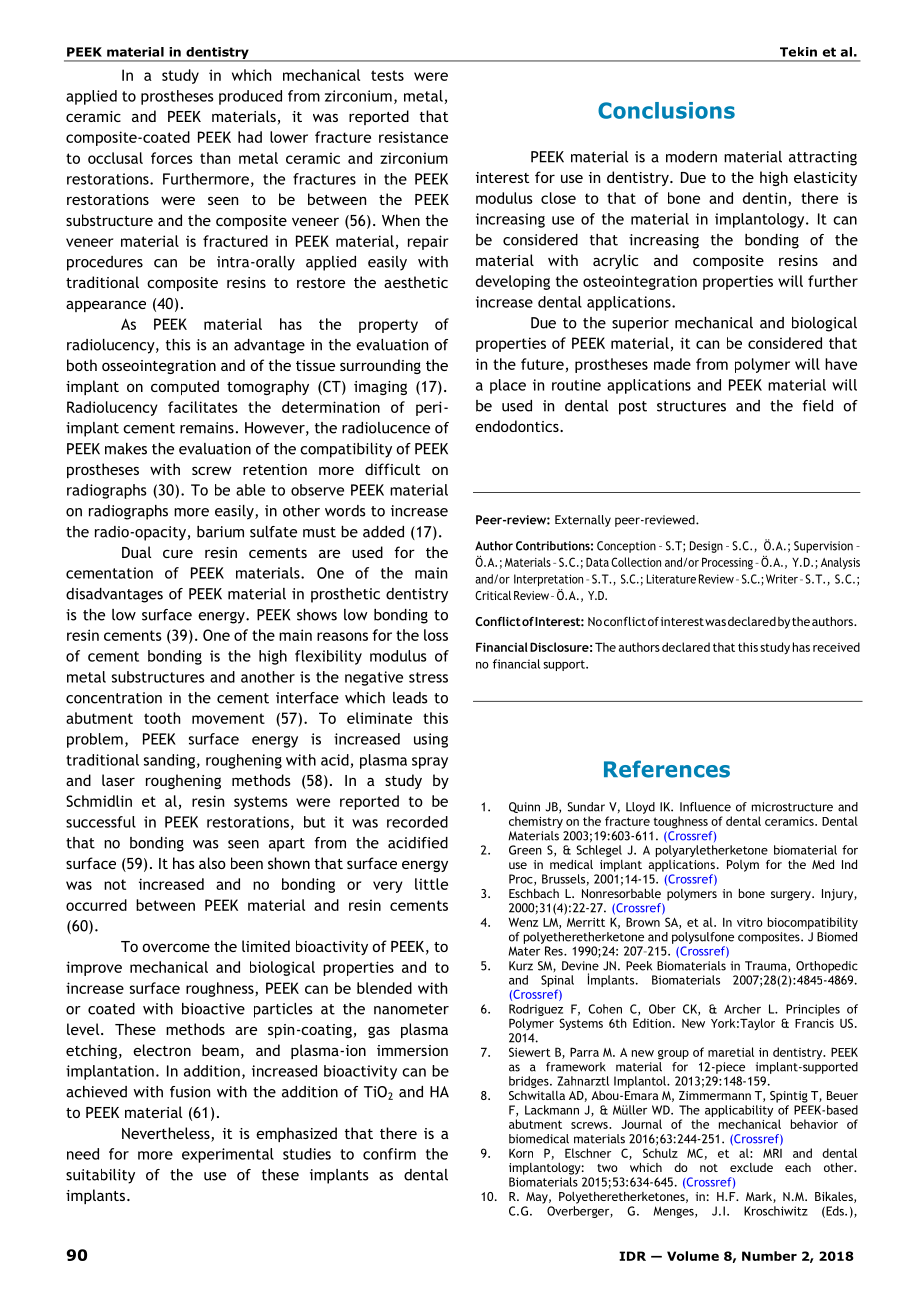 The height and width of the screenshot is (1308, 924). Describe the element at coordinates (100, 1176) in the screenshot. I see `suitability` at that location.
